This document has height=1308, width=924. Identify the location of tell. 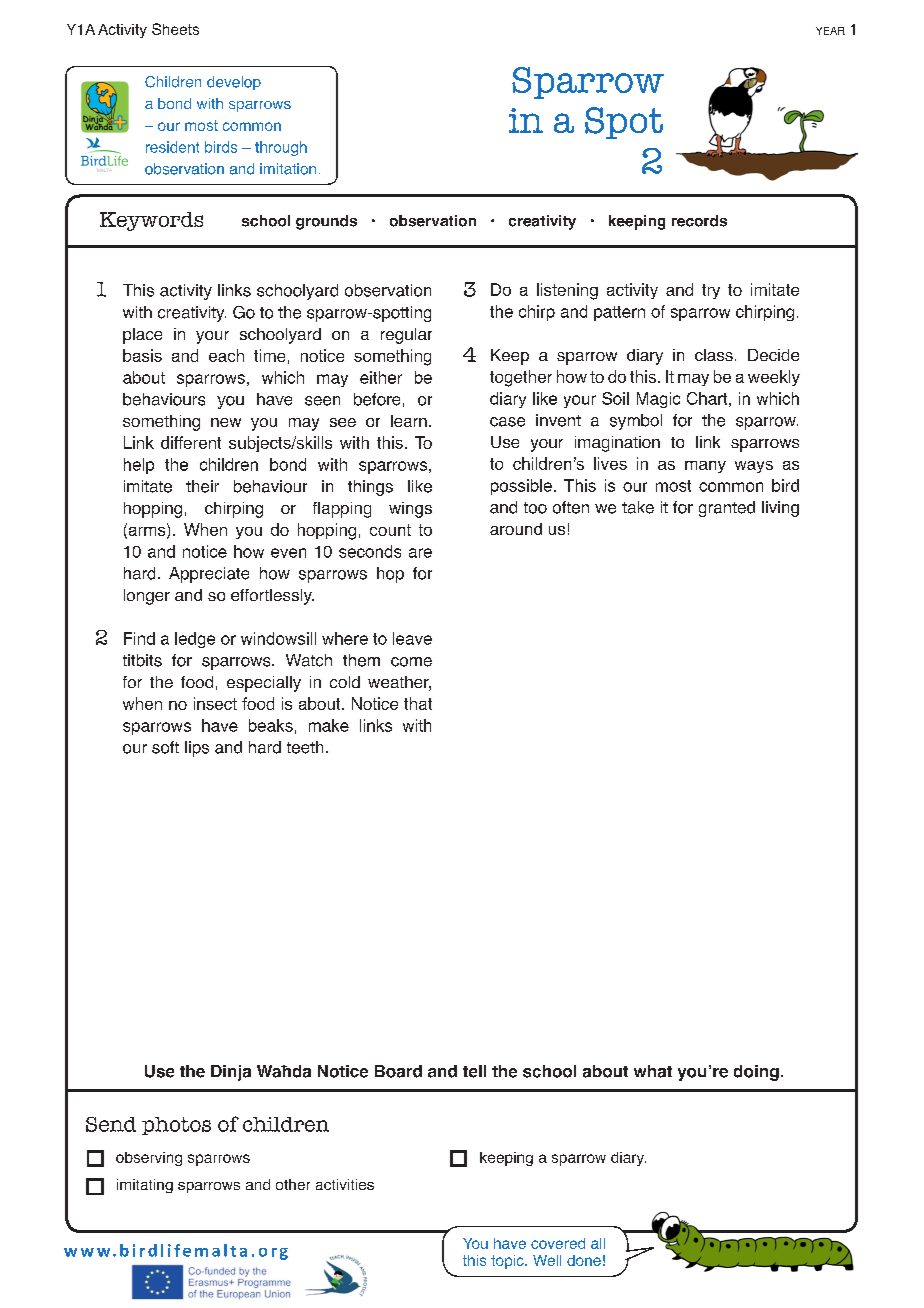
(474, 1071).
